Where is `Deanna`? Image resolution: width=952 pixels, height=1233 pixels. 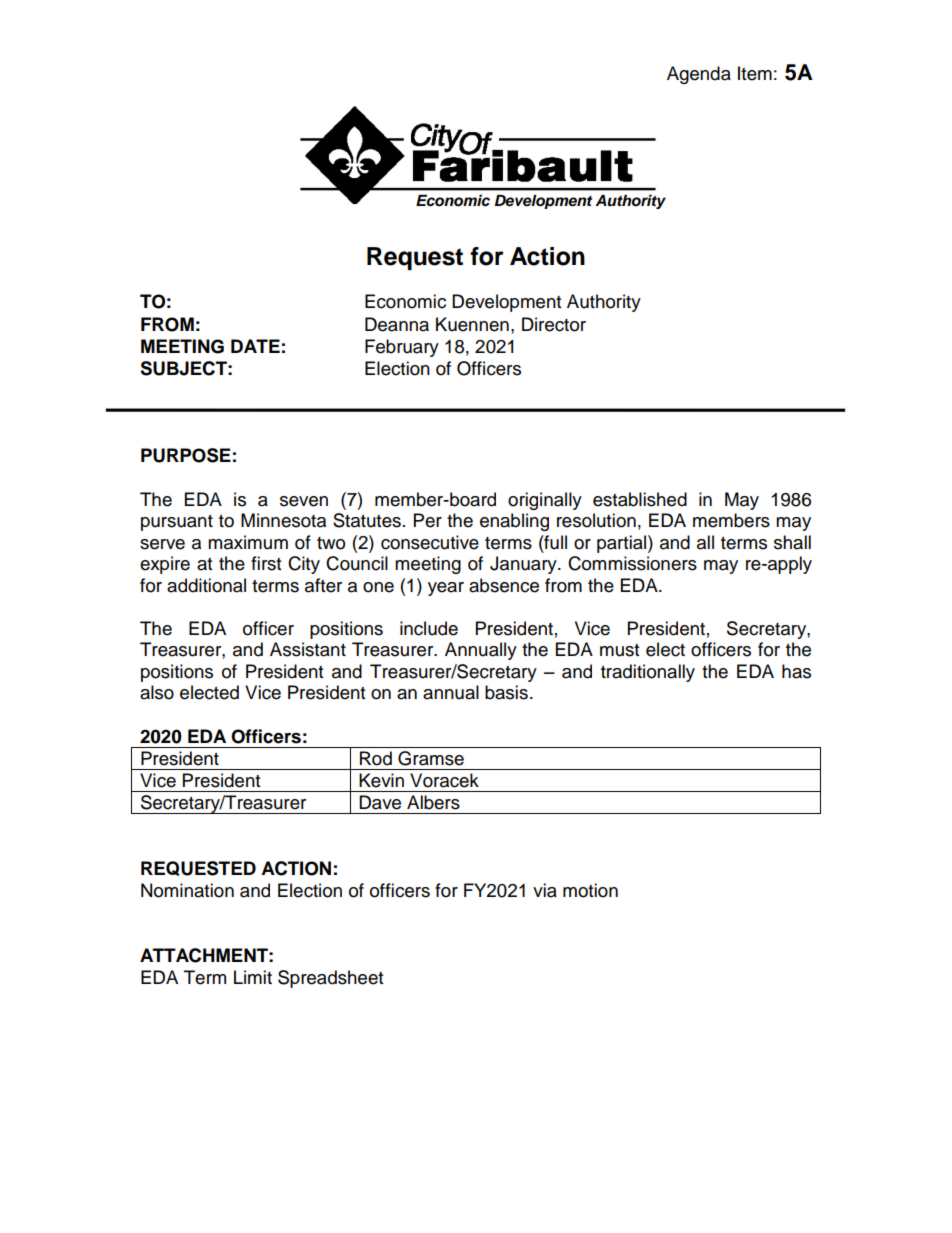
Deanna is located at coordinates (397, 324).
